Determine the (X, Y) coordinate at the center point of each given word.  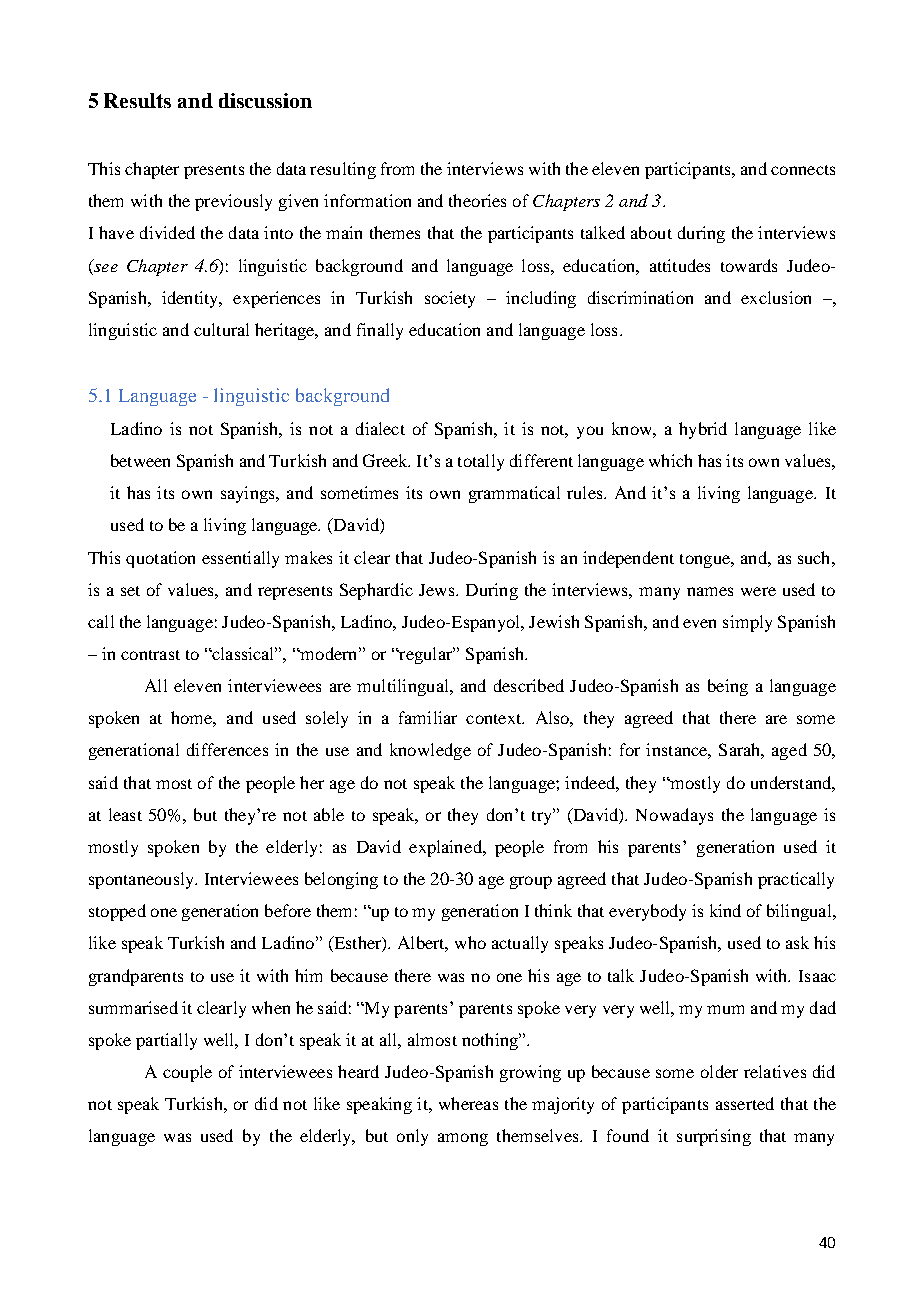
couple (187, 1073)
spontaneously (143, 880)
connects (803, 170)
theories (477, 200)
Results (137, 100)
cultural (221, 329)
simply (747, 623)
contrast (150, 655)
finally (380, 331)
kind (725, 910)
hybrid (703, 430)
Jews (438, 590)
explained (446, 848)
